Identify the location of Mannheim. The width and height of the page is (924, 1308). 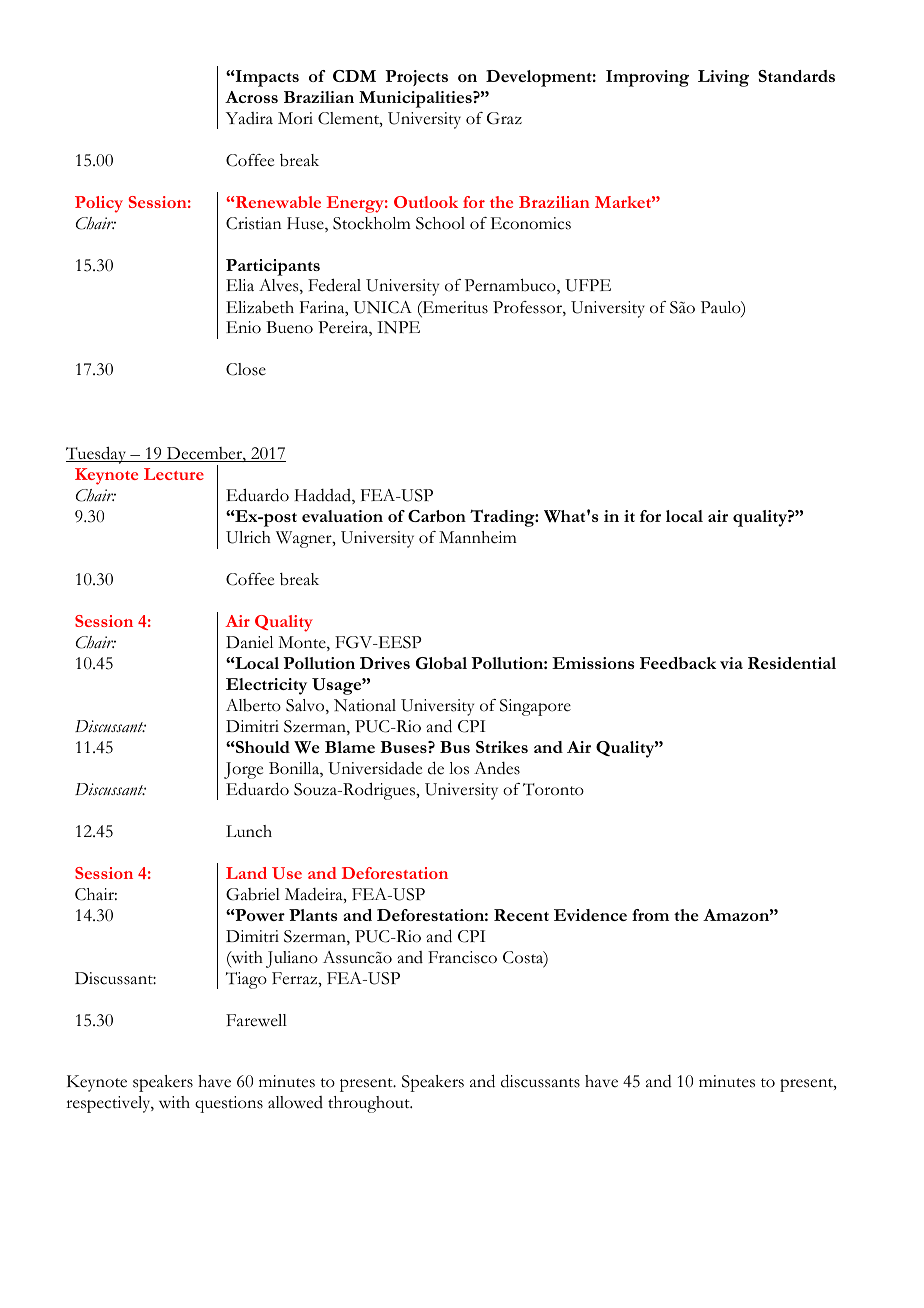
(478, 537).
